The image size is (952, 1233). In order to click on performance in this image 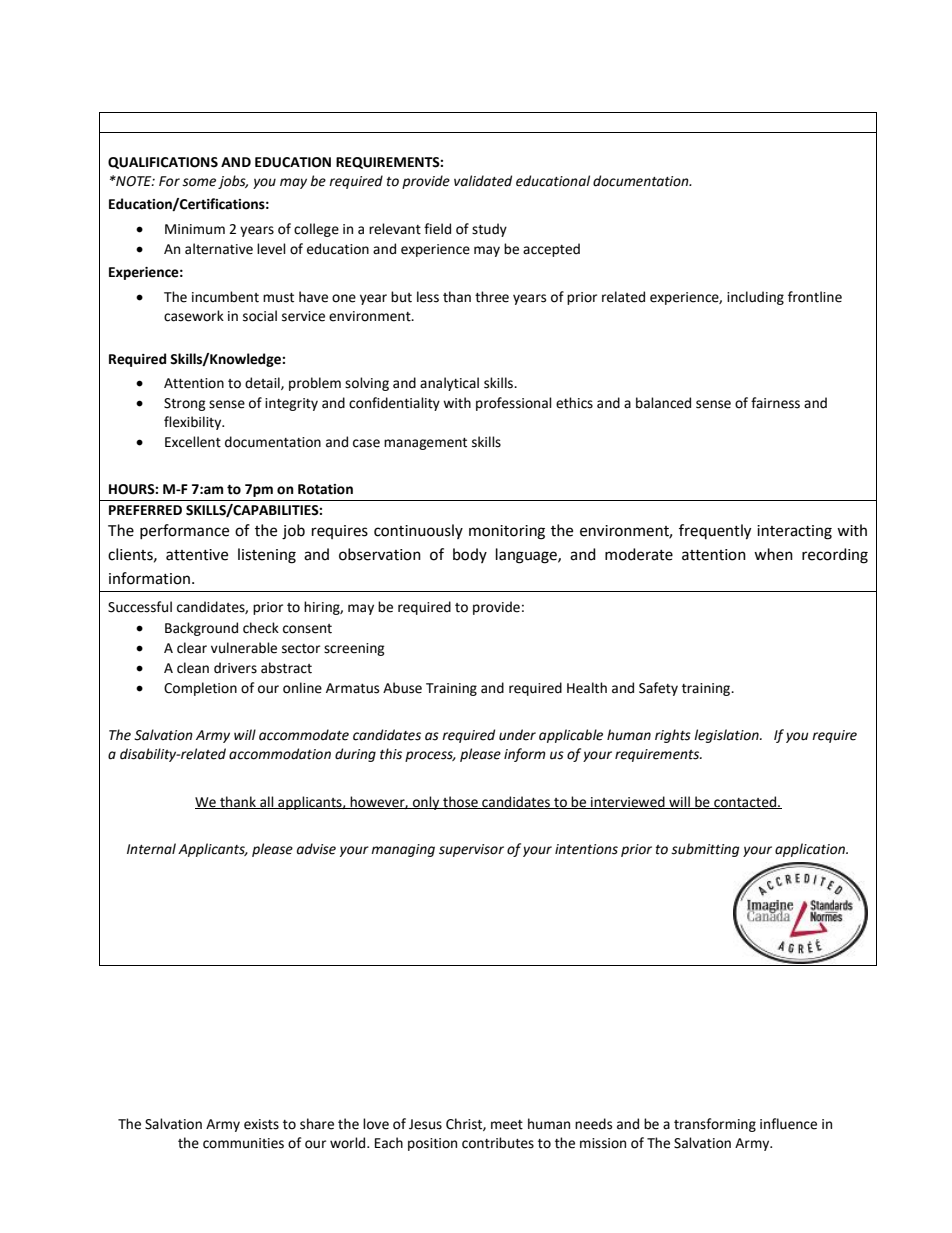, I will do `click(184, 531)`.
